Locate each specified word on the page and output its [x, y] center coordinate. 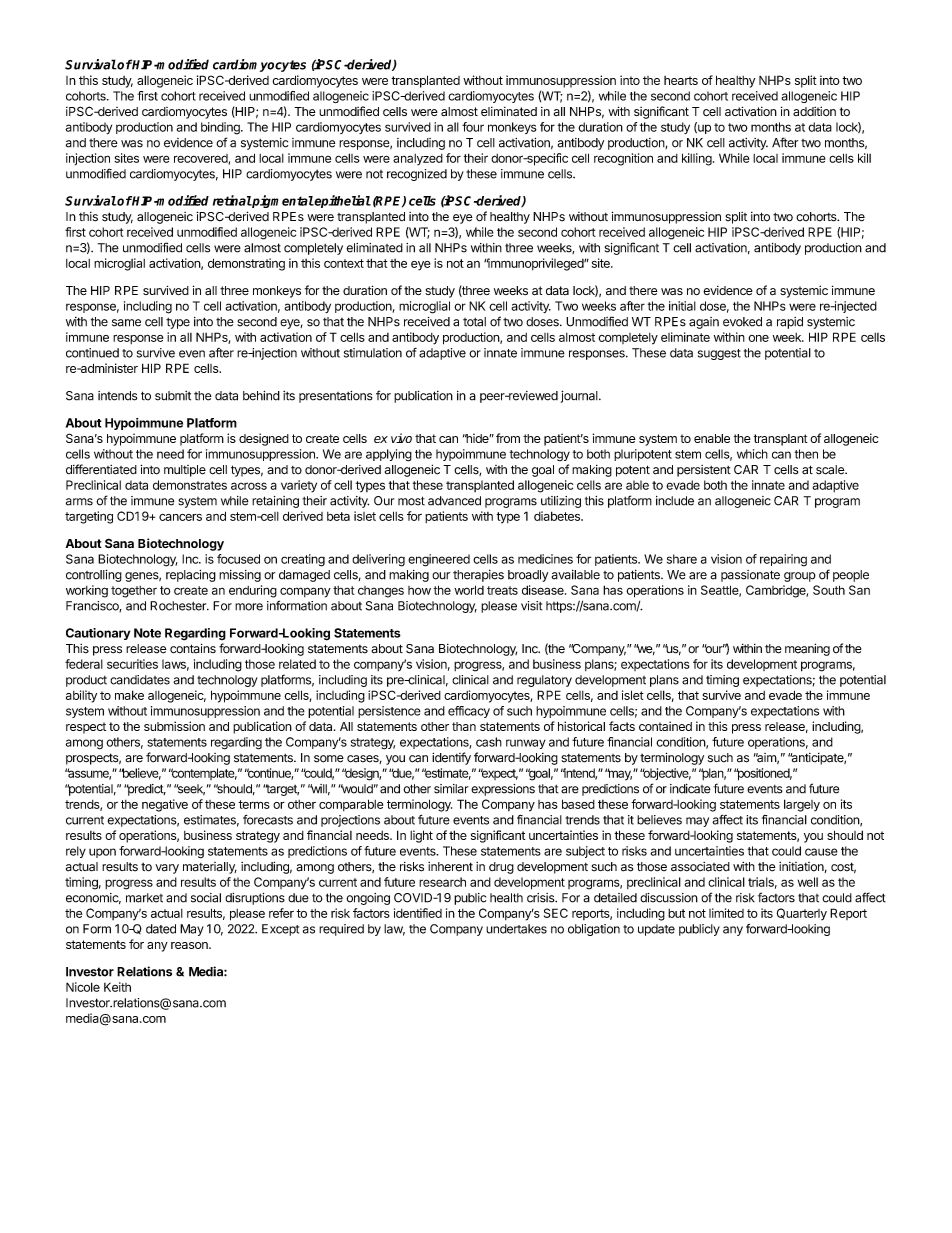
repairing [783, 560]
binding [221, 128]
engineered [439, 560]
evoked [742, 322]
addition [814, 111]
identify [451, 758]
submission [174, 726]
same [126, 323]
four [473, 127]
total [474, 322]
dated [161, 929]
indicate [690, 789]
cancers [180, 517]
